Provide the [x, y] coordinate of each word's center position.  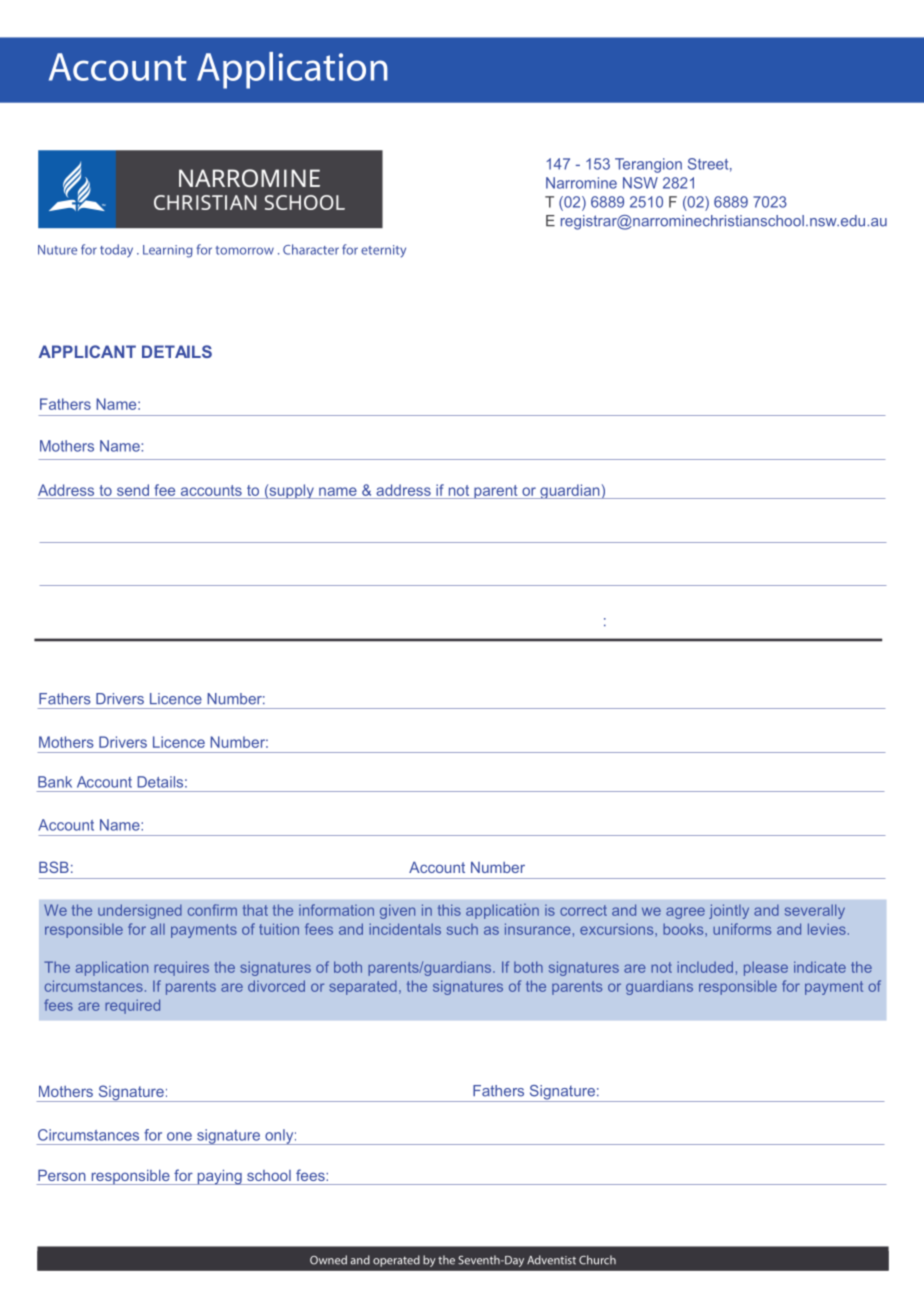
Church [597, 1260]
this [449, 910]
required [132, 1006]
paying [219, 1177]
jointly [729, 911]
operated [396, 1261]
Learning [167, 251]
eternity [383, 251]
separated [363, 987]
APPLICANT [87, 351]
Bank [55, 782]
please [766, 968]
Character [311, 249]
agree [685, 913]
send [133, 490]
